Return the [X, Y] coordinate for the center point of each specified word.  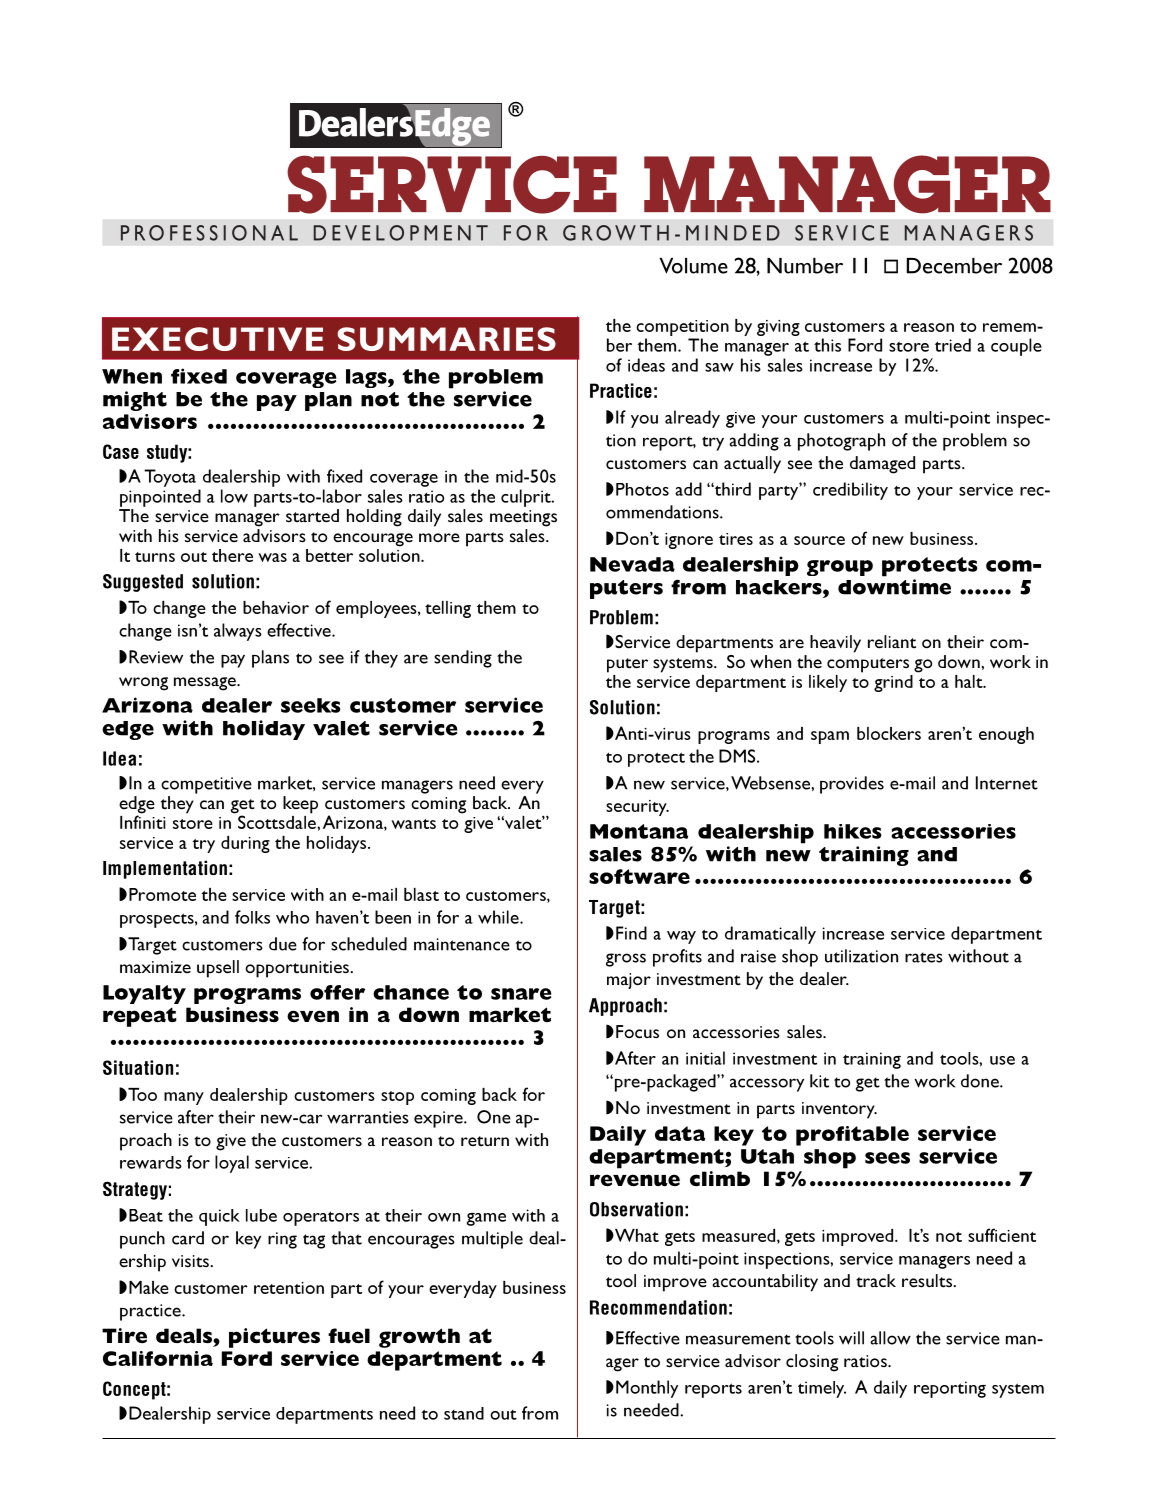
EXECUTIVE [217, 339]
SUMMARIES [447, 339]
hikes [853, 831]
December [954, 266]
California [158, 1358]
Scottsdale [278, 821]
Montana [639, 831]
